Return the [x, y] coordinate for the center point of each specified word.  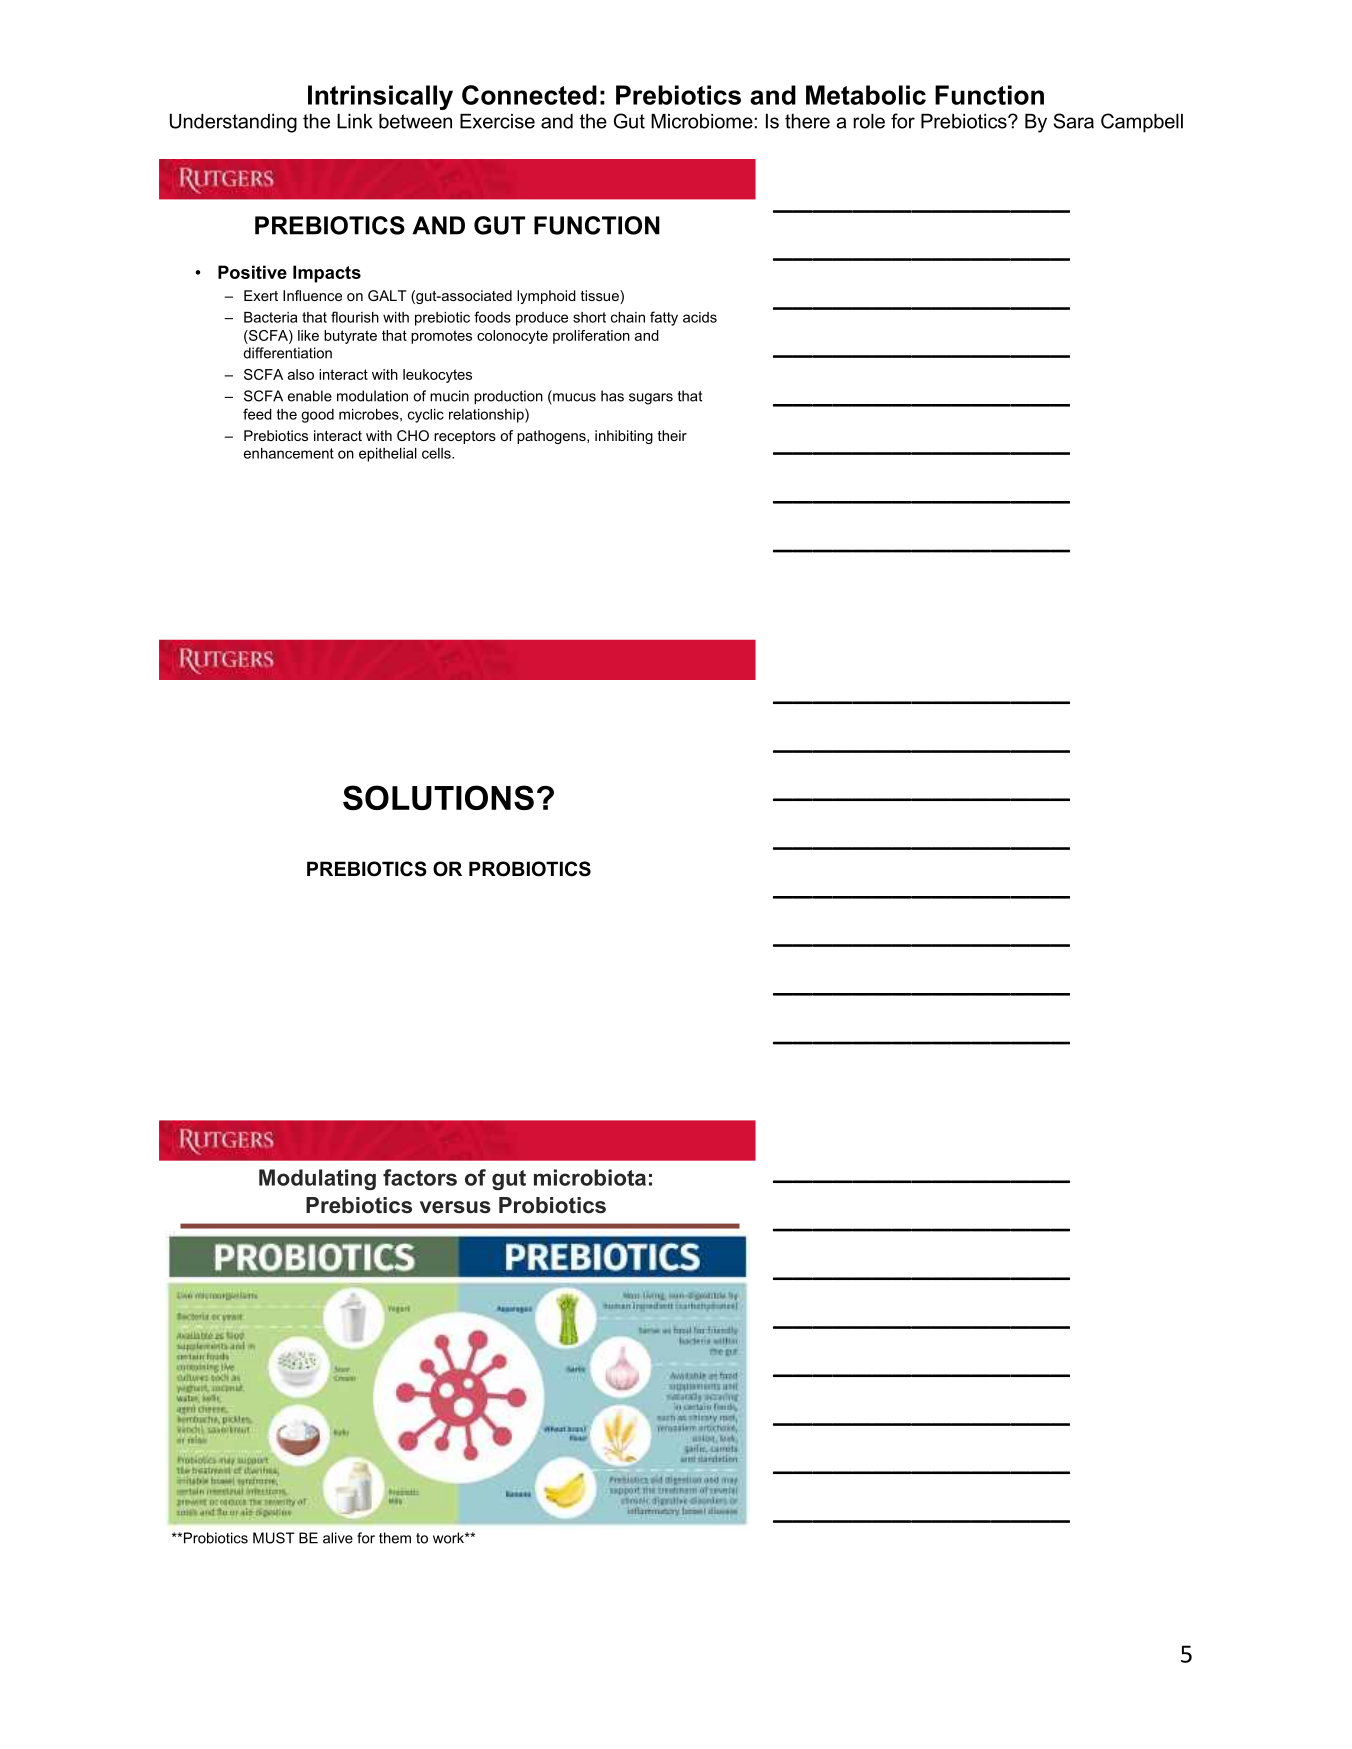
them [395, 1538]
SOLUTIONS [438, 797]
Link [355, 121]
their [672, 435]
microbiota [590, 1177]
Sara [1073, 121]
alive [338, 1538]
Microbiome [702, 121]
